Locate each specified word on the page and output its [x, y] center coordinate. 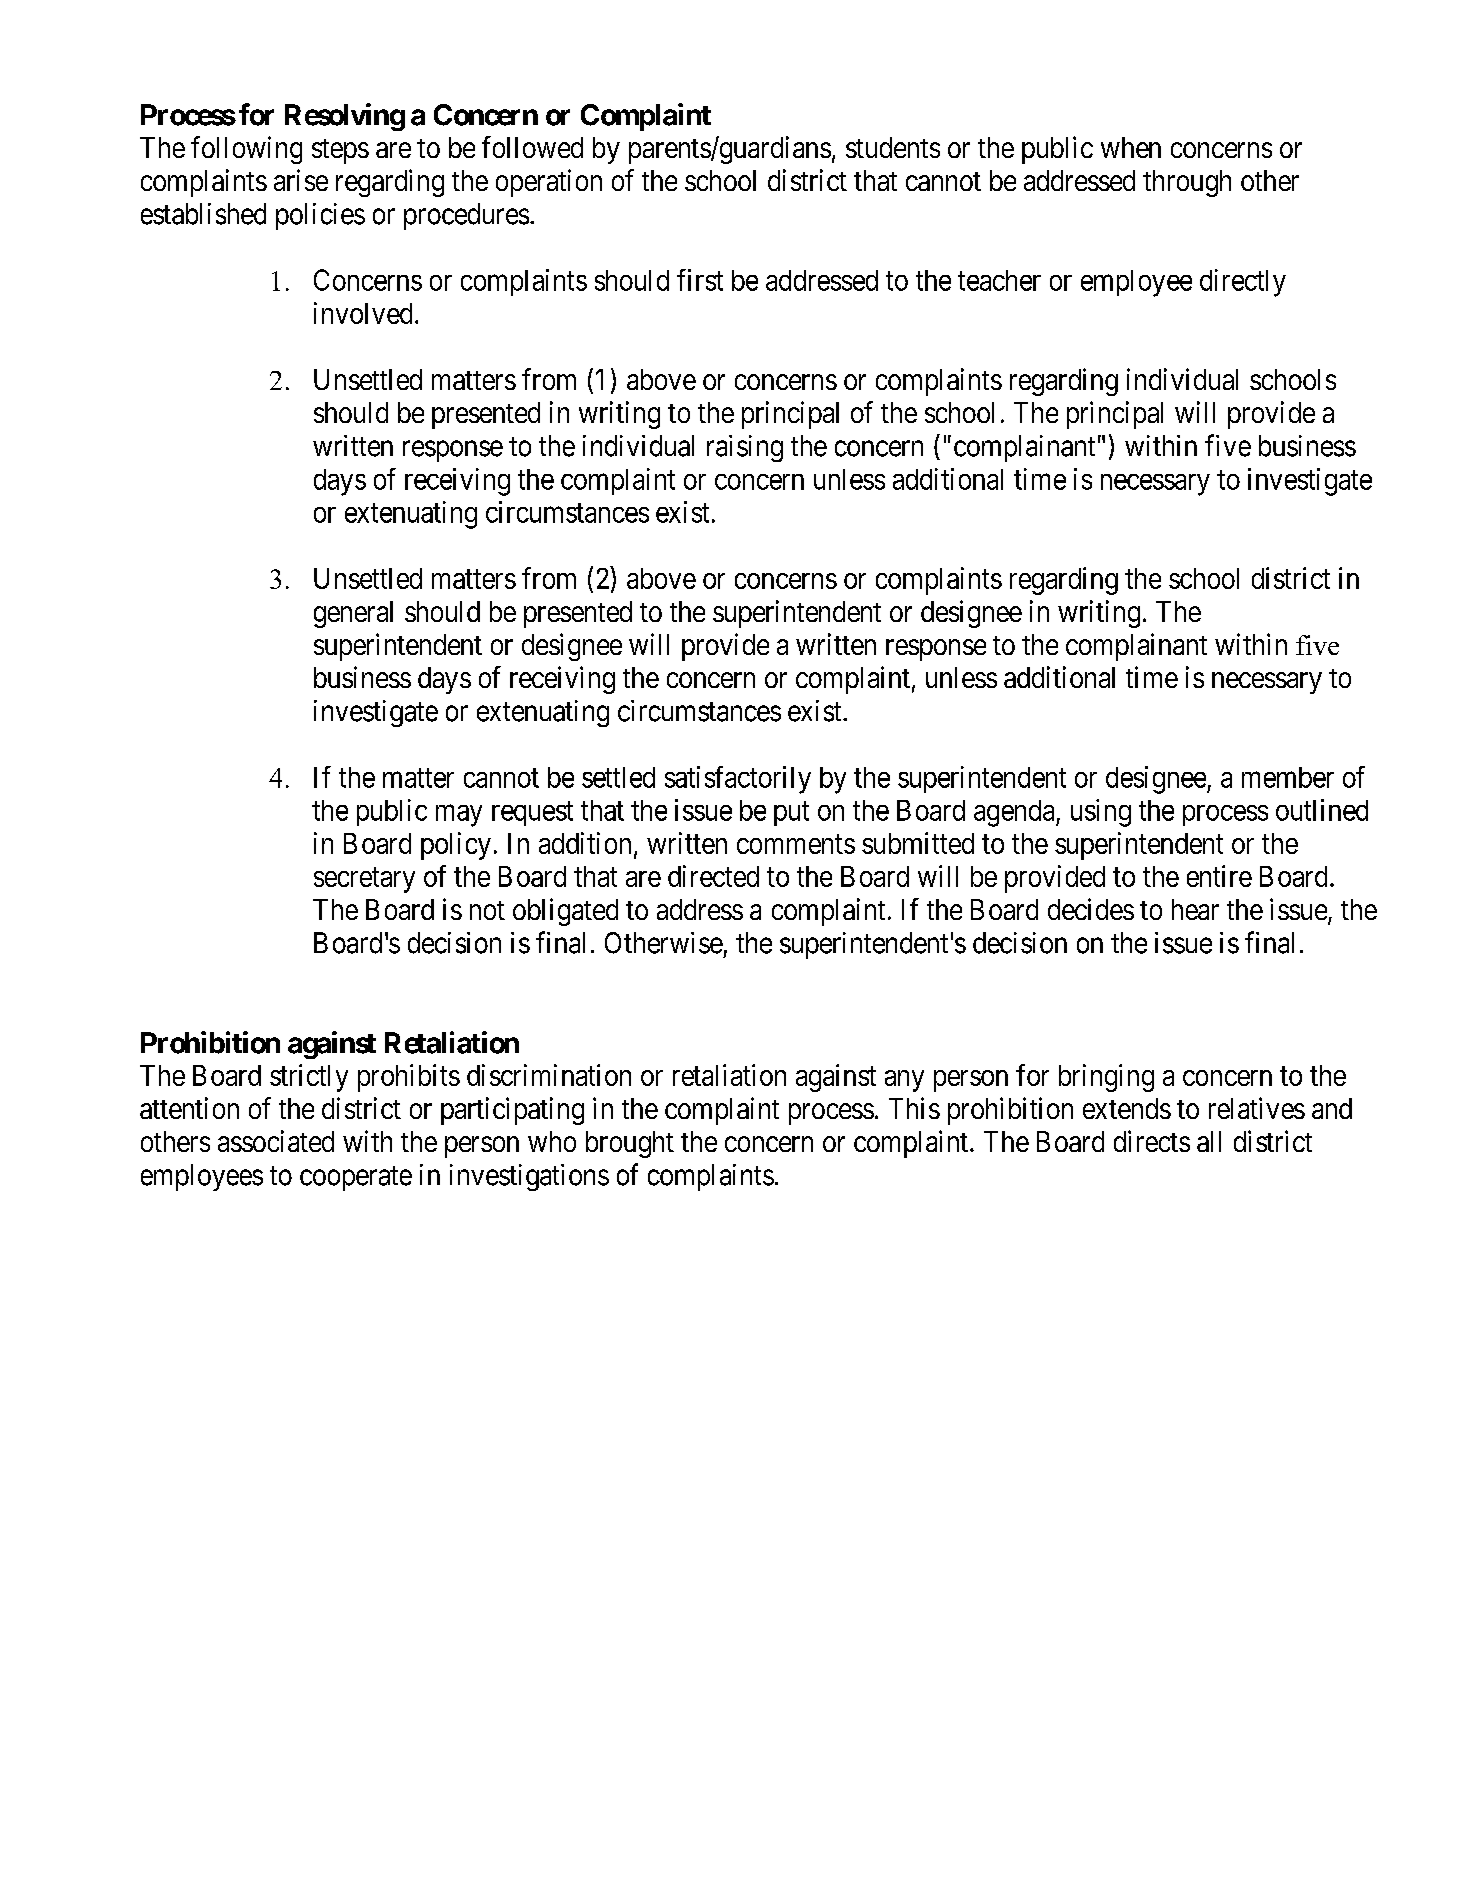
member [1288, 777]
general [353, 614]
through [1187, 183]
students [893, 147]
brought [630, 1144]
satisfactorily [738, 780]
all [1209, 1141]
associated [276, 1141]
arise [301, 180]
